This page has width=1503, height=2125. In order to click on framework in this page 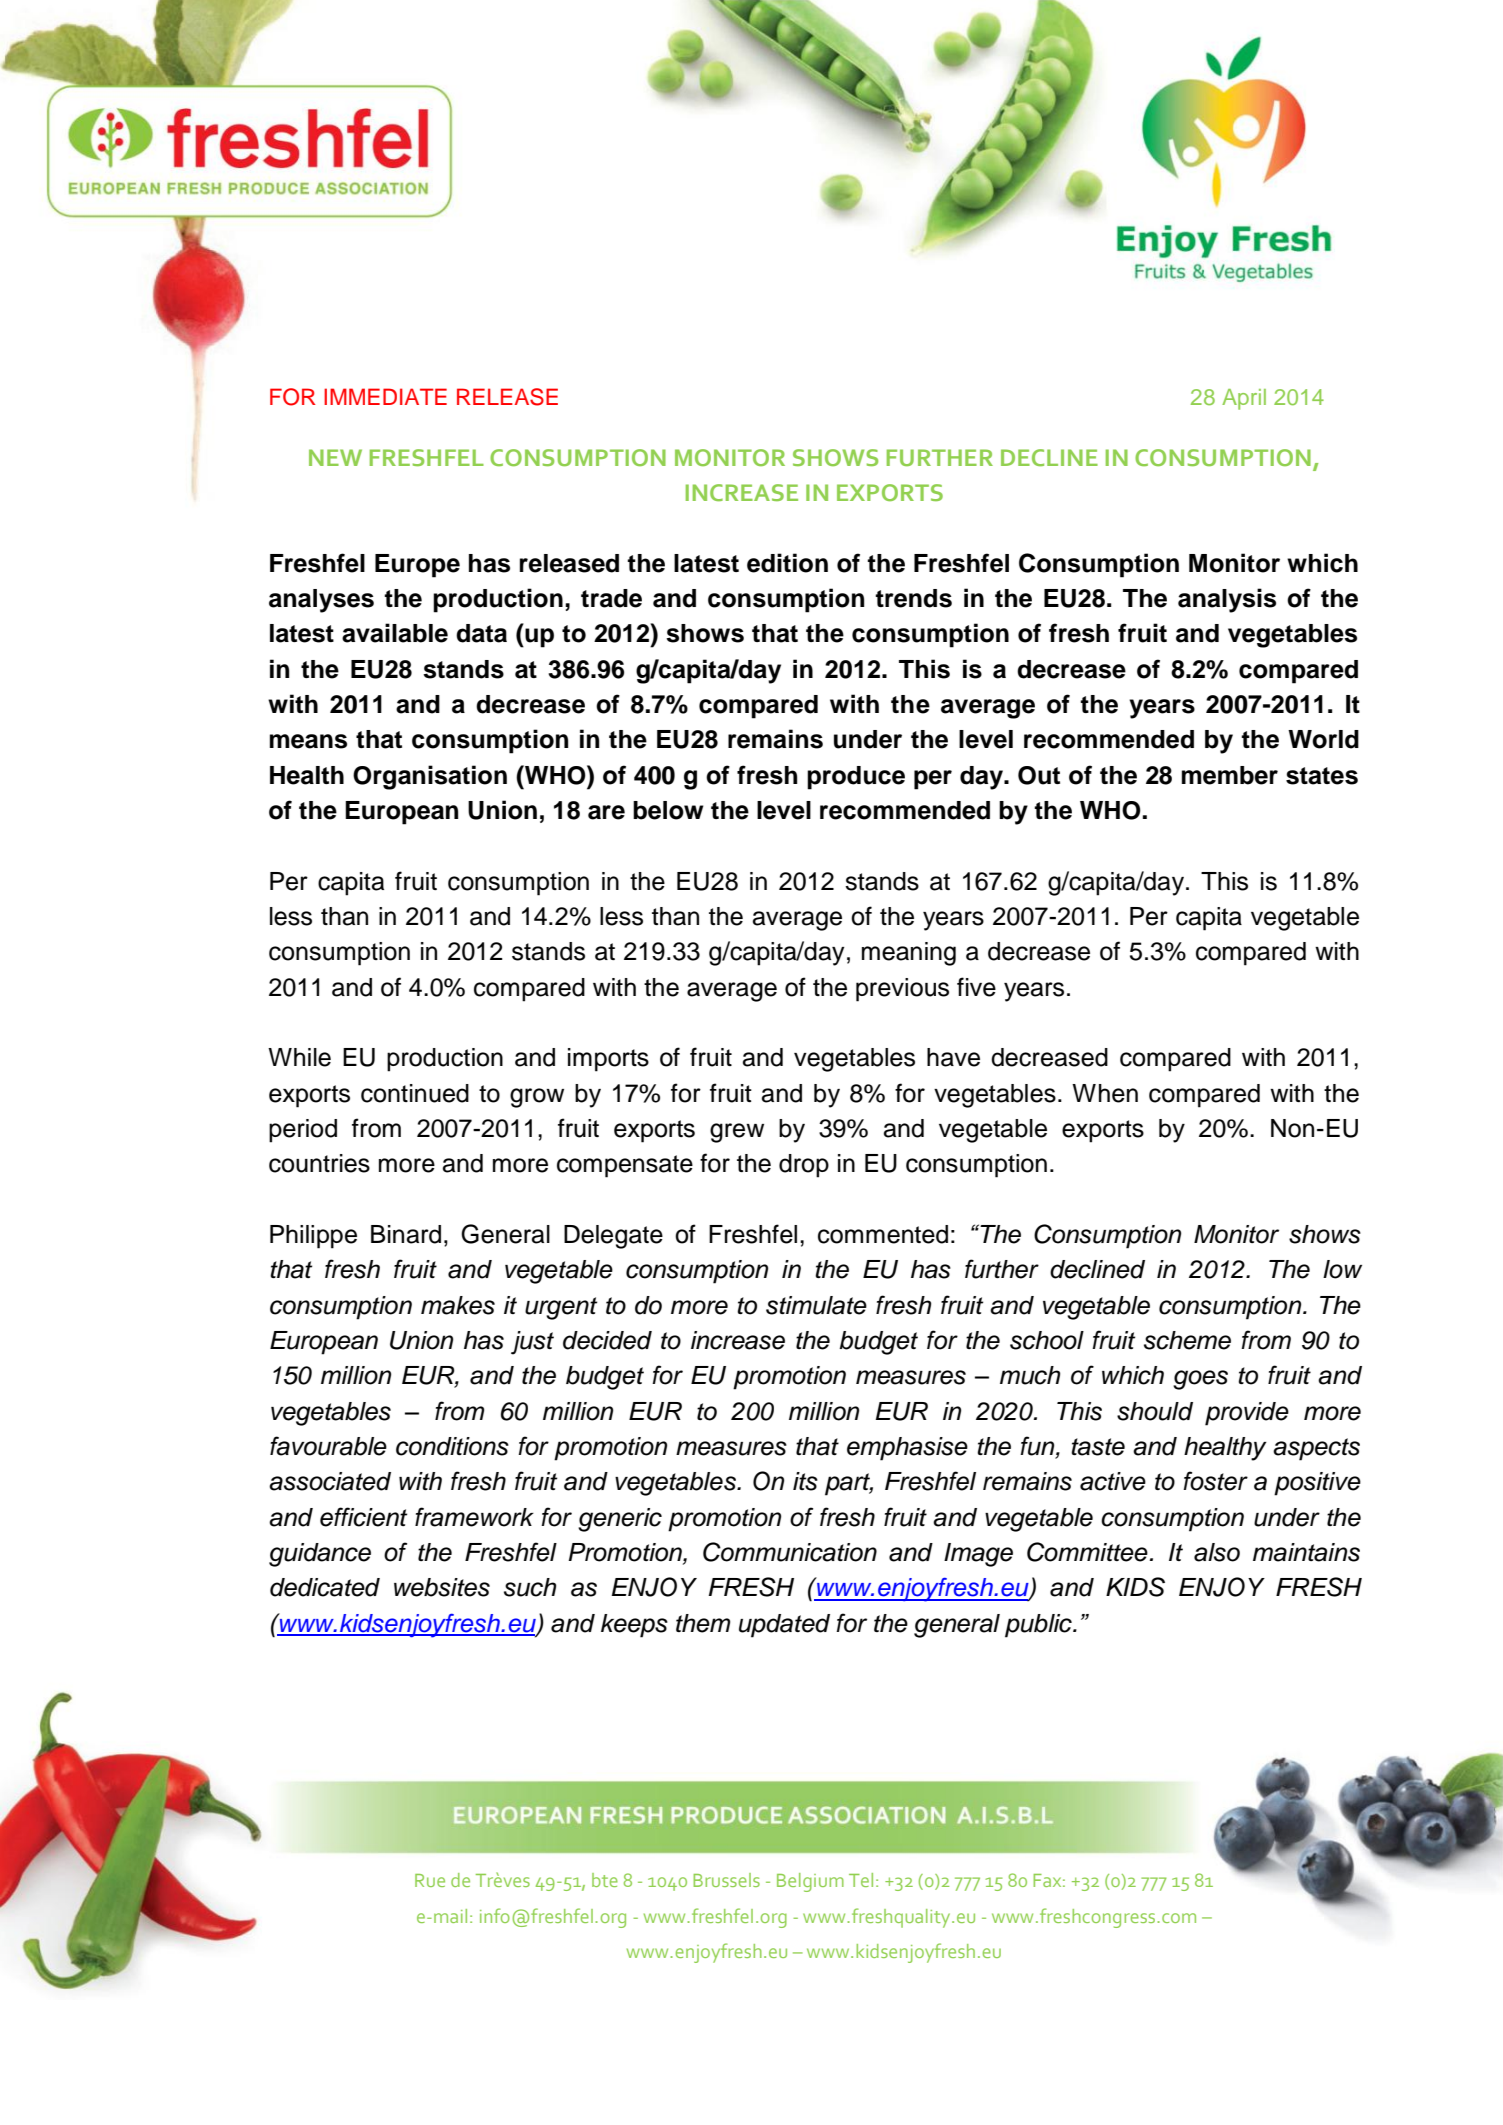, I will do `click(474, 1517)`.
